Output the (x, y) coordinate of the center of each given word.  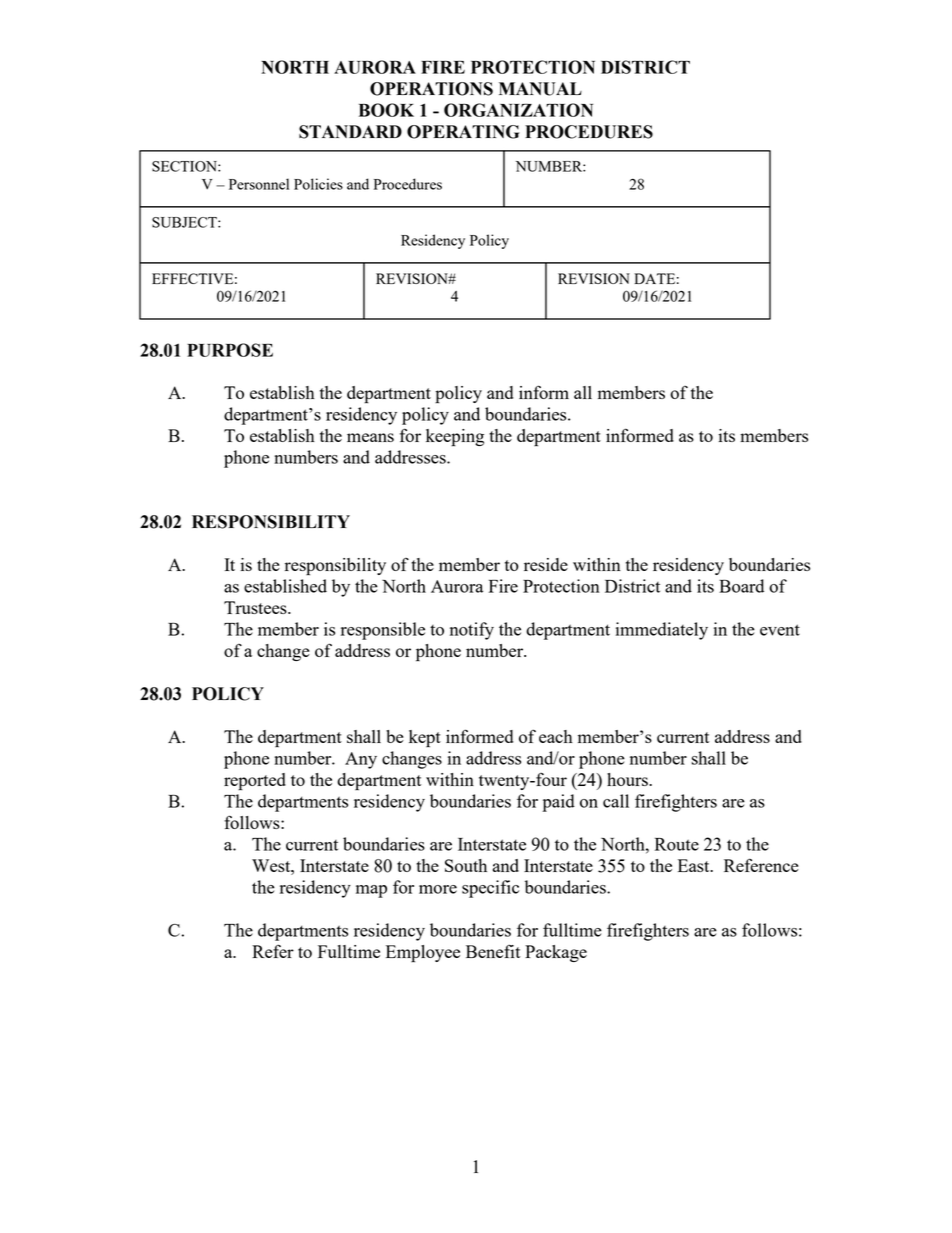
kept (425, 739)
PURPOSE (230, 350)
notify (472, 631)
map (371, 891)
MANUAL (540, 89)
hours (628, 779)
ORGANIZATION (518, 110)
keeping (455, 438)
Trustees (256, 607)
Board (741, 586)
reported (255, 782)
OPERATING (463, 132)
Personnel (259, 184)
